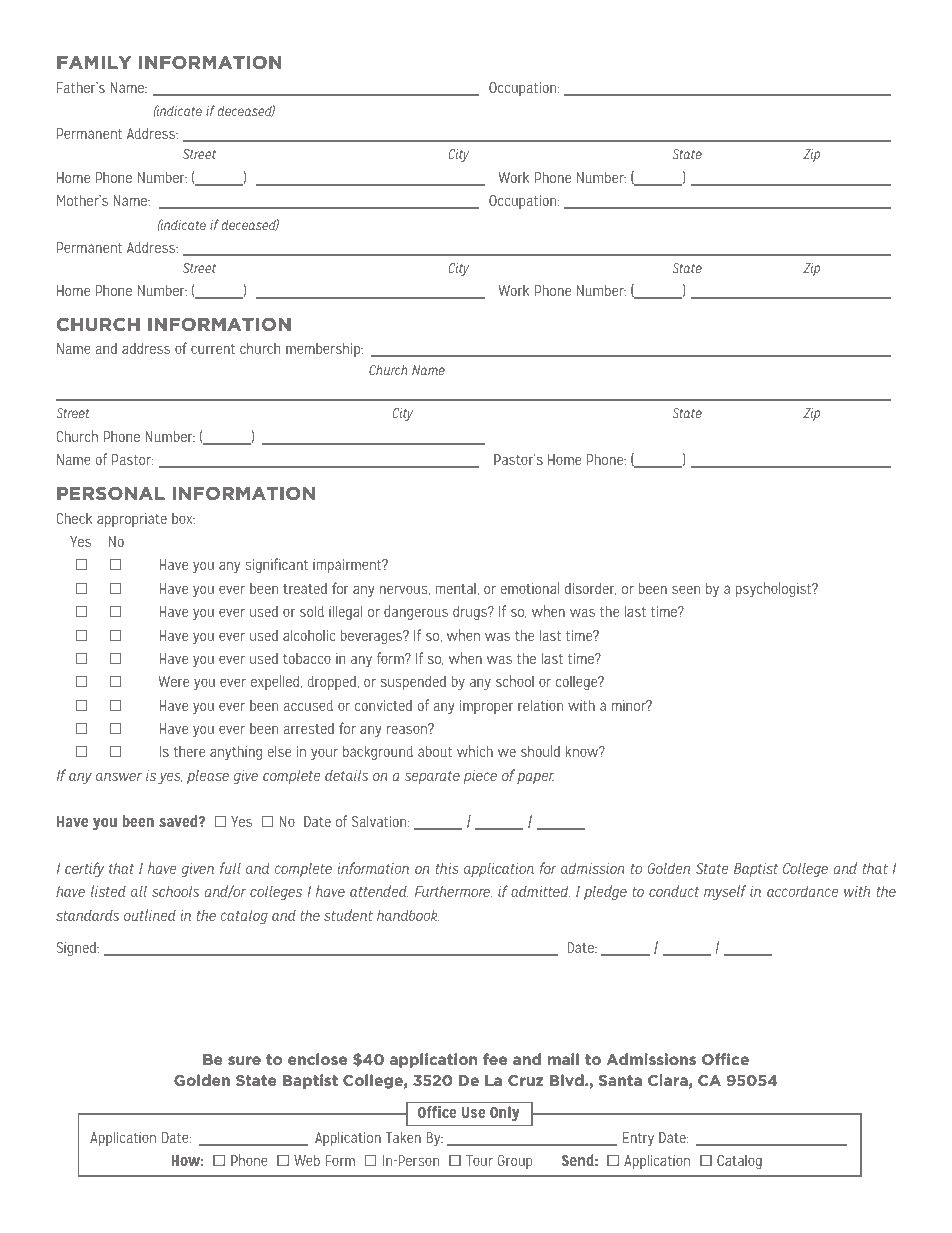 The width and height of the image is (952, 1233). I want to click on answer, so click(119, 776).
